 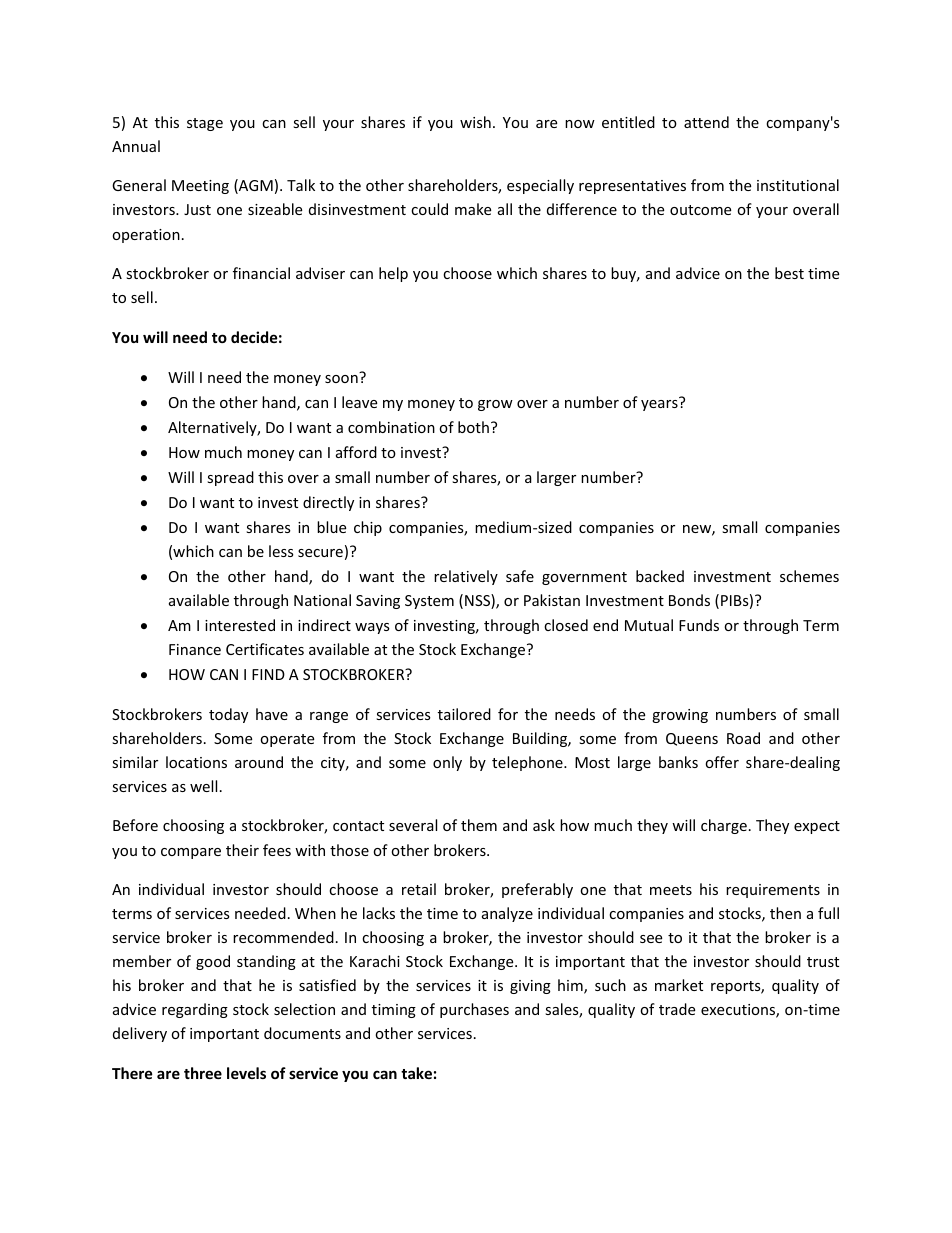 What do you see at coordinates (341, 379) in the screenshot?
I see `soon` at bounding box center [341, 379].
